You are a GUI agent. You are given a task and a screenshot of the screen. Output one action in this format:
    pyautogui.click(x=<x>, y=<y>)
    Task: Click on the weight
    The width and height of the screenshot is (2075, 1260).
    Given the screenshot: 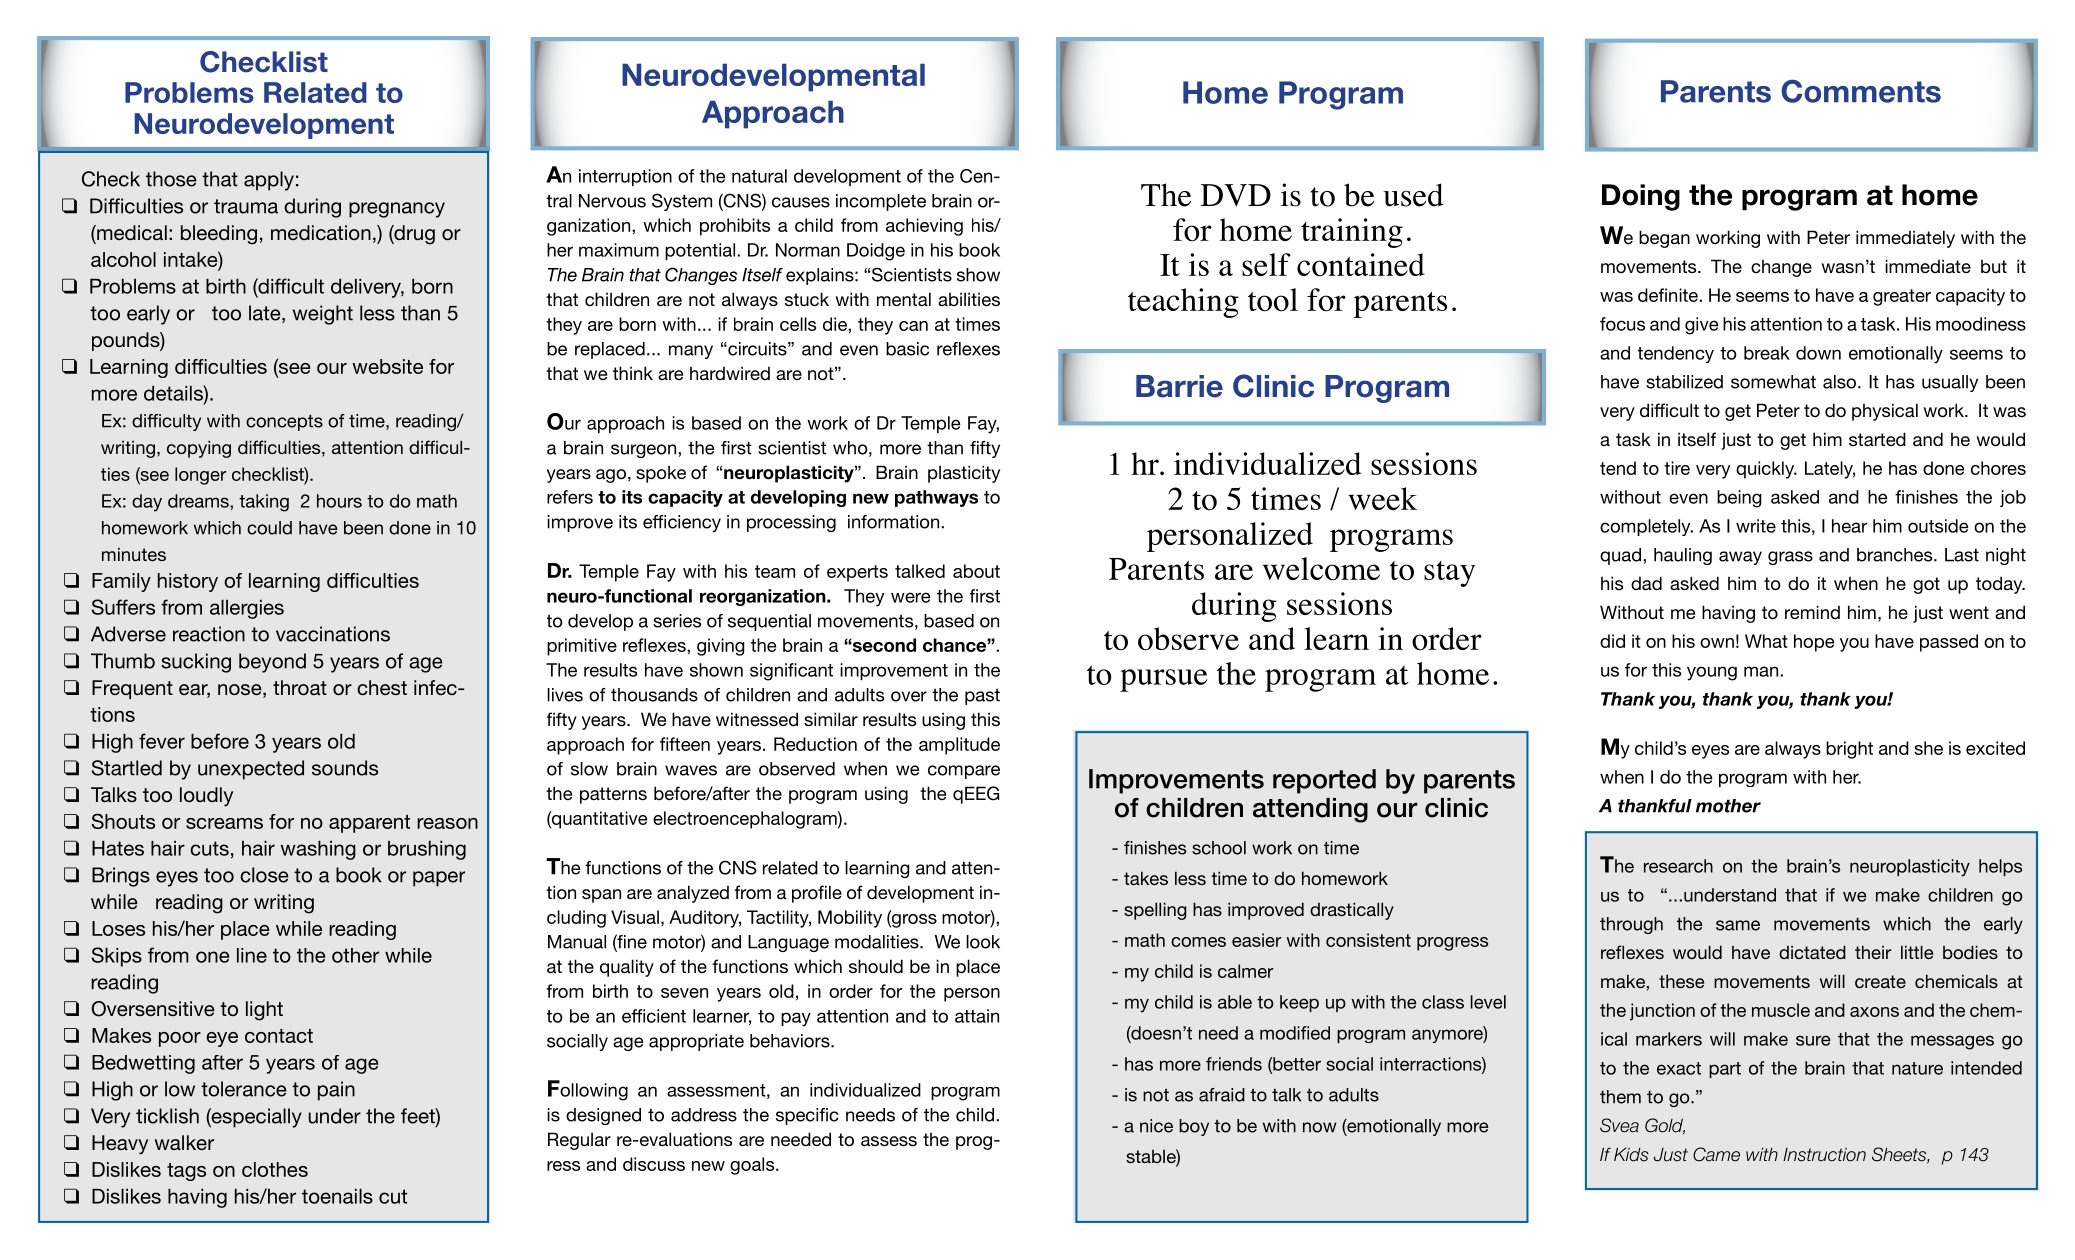 What is the action you would take?
    pyautogui.click(x=323, y=315)
